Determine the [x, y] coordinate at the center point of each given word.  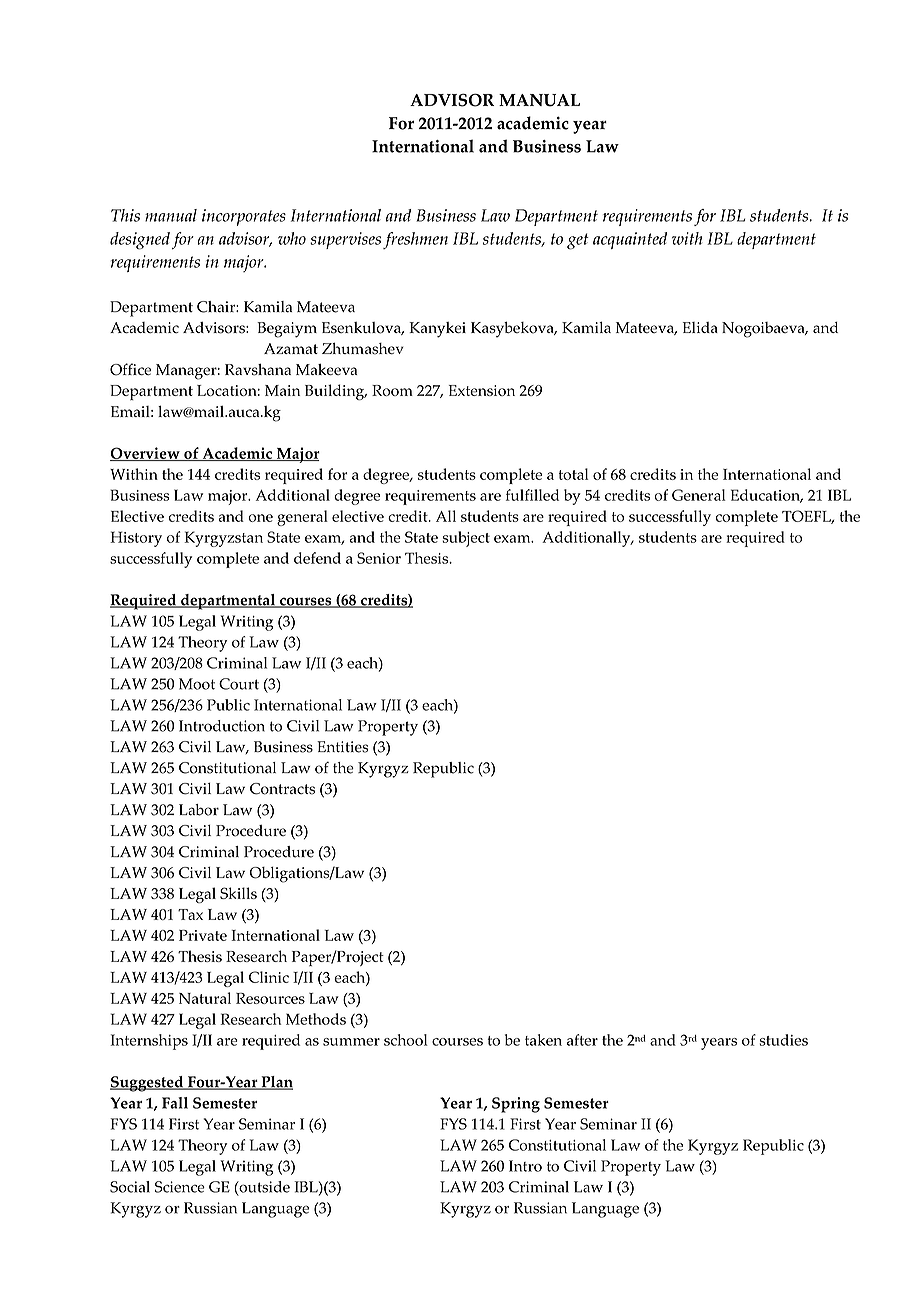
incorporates [244, 217]
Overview [146, 454]
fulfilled [532, 495]
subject [466, 539]
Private [203, 935]
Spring [516, 1105]
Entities [342, 747]
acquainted [630, 240]
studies [783, 1040]
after [582, 1040]
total [573, 474]
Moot [197, 684]
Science [180, 1187]
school [406, 1040]
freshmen [415, 240]
